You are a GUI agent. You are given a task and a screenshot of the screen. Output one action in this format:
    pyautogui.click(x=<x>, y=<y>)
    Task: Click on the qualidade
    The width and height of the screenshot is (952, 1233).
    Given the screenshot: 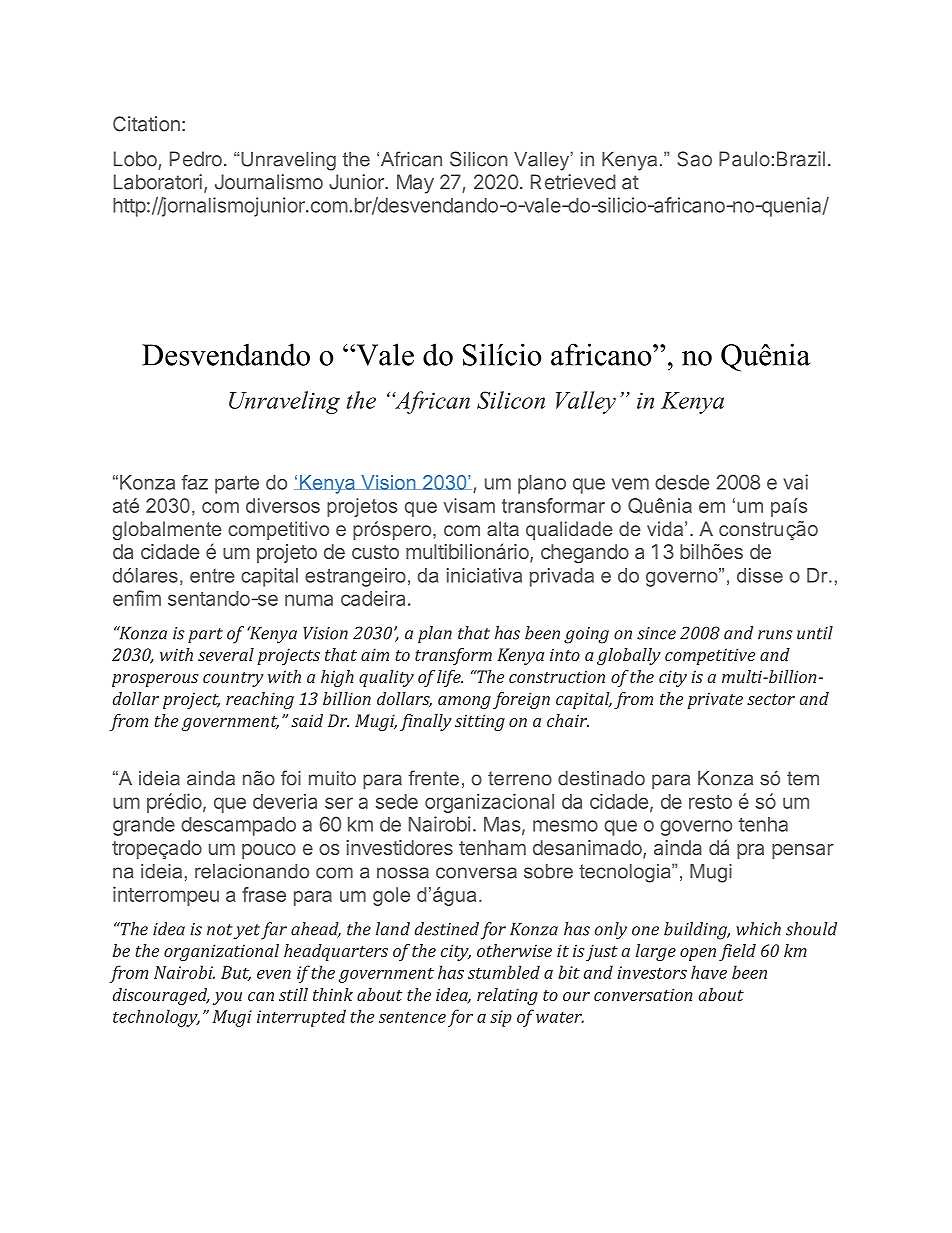 What is the action you would take?
    pyautogui.click(x=569, y=530)
